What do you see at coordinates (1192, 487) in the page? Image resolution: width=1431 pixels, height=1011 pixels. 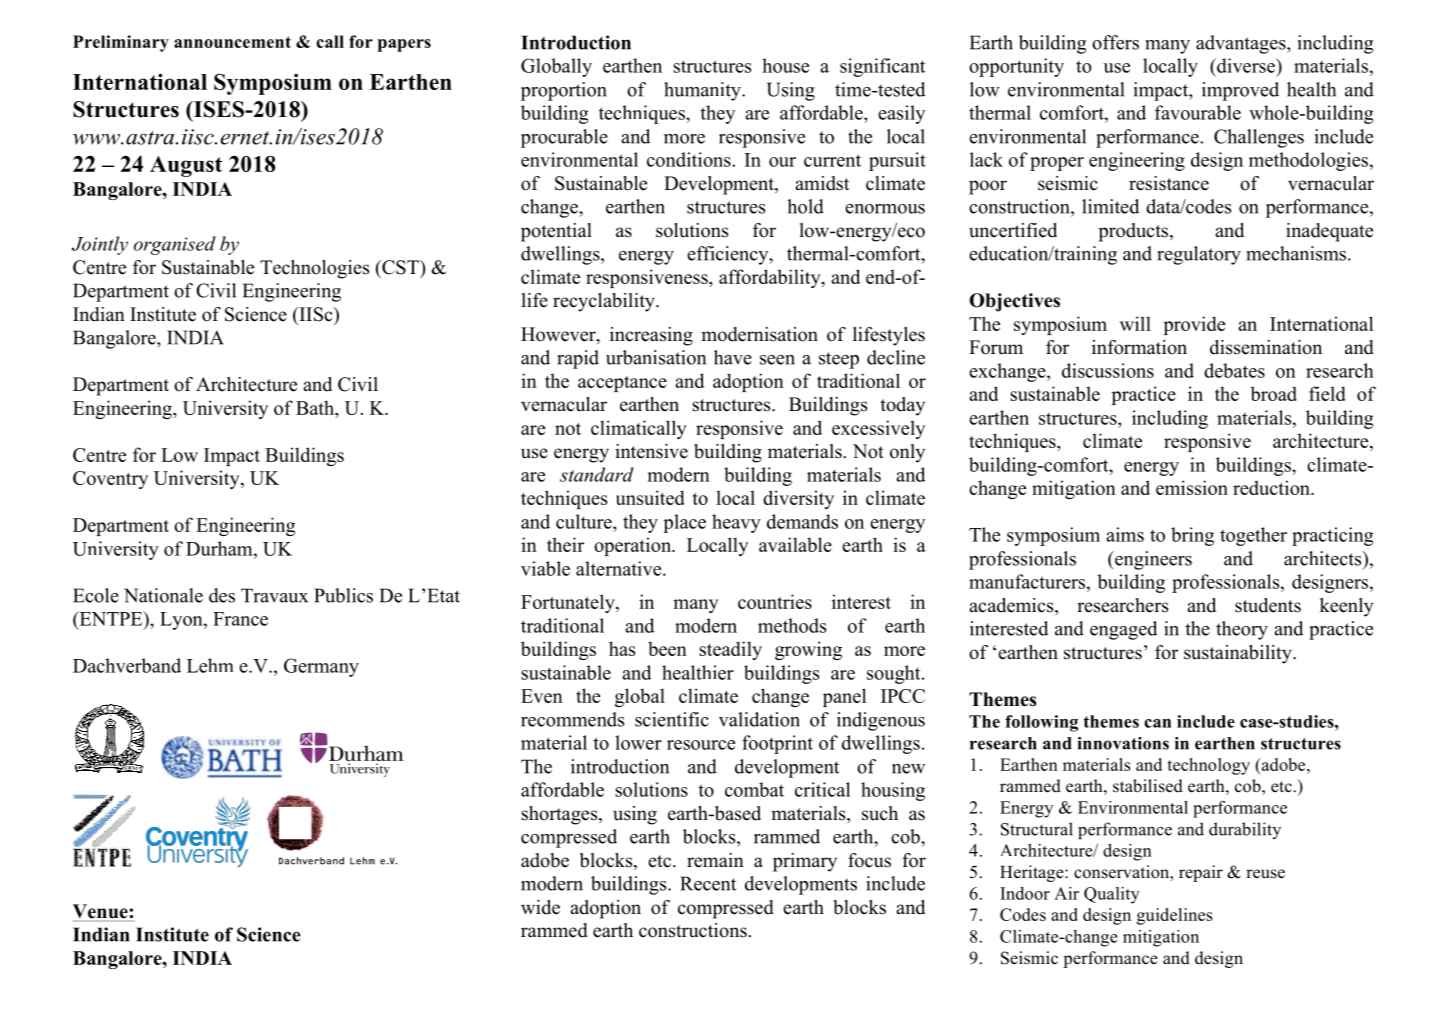 I see `emission` at bounding box center [1192, 487].
